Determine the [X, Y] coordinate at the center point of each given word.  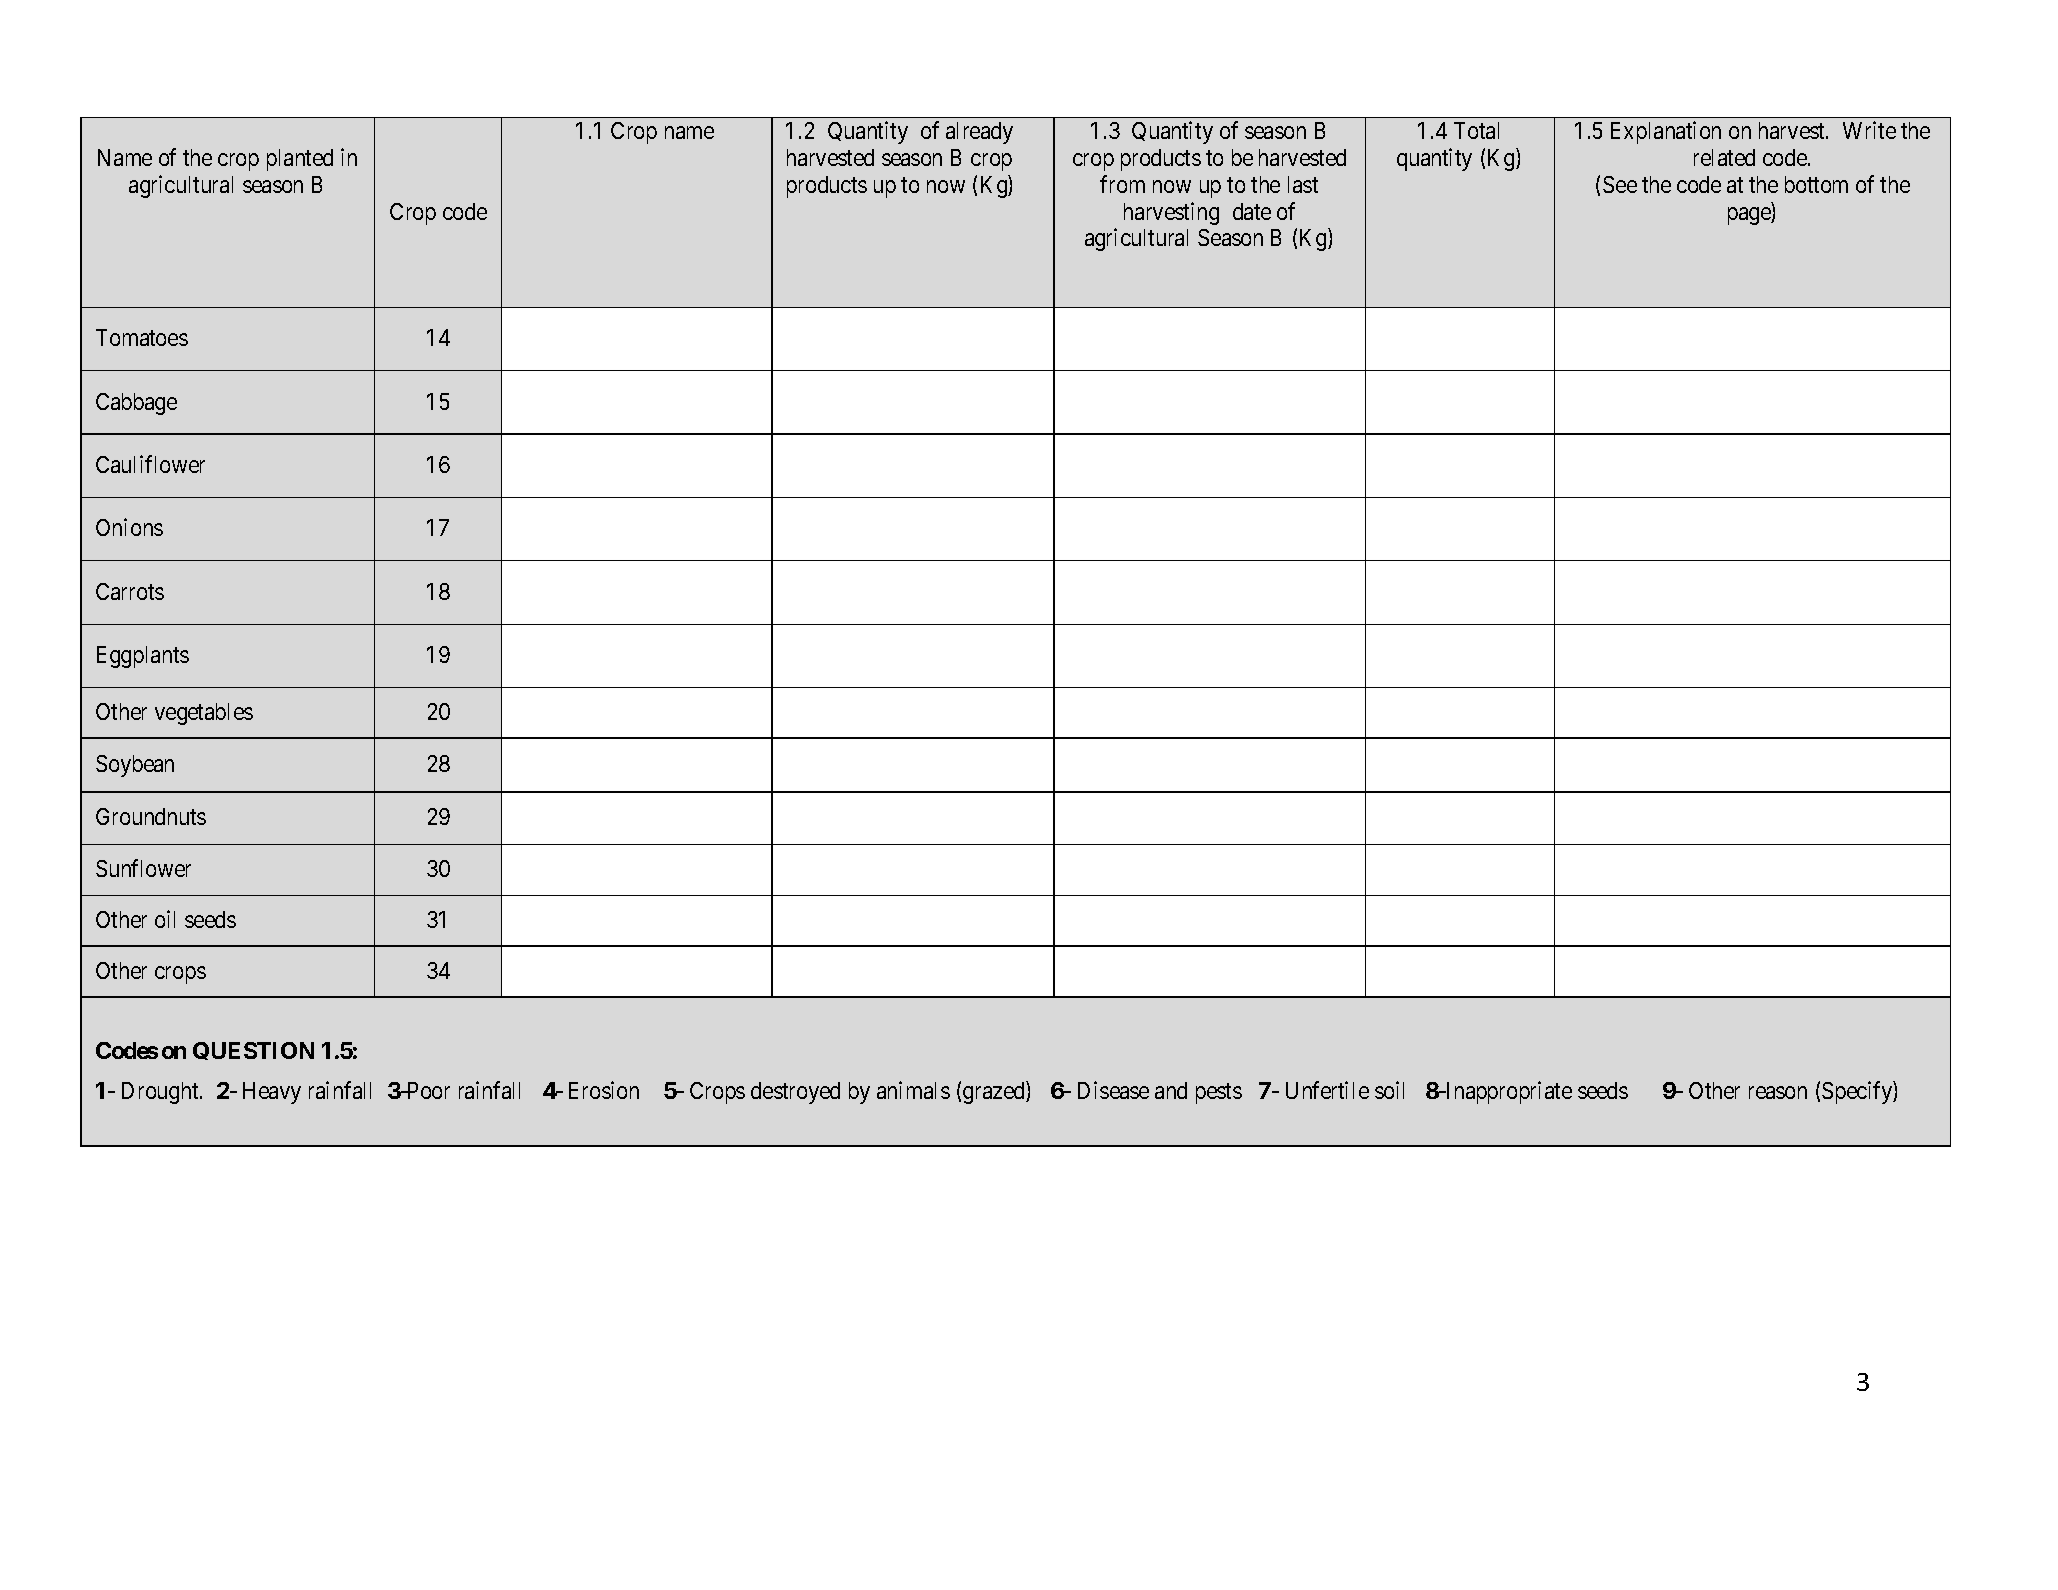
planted [300, 160]
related [1724, 157]
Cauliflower [150, 464]
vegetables [204, 714]
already [979, 133]
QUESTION [253, 1051]
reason [1778, 1092]
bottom [1816, 184]
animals [913, 1090]
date [1252, 211]
